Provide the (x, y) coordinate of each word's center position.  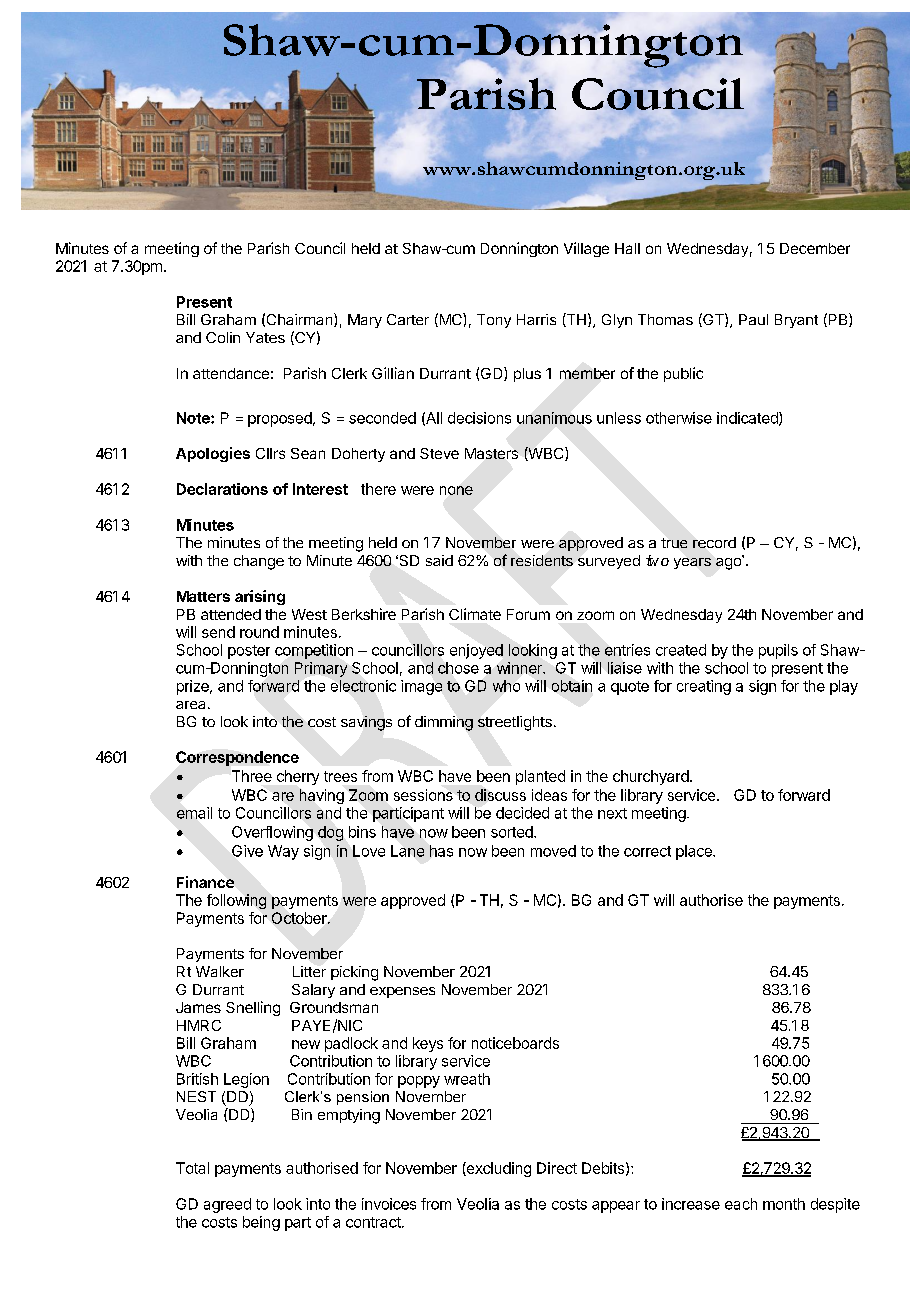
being (261, 1223)
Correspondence (237, 758)
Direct (557, 1168)
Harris (536, 319)
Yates (265, 337)
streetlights (515, 723)
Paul (753, 319)
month (784, 1204)
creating (704, 687)
